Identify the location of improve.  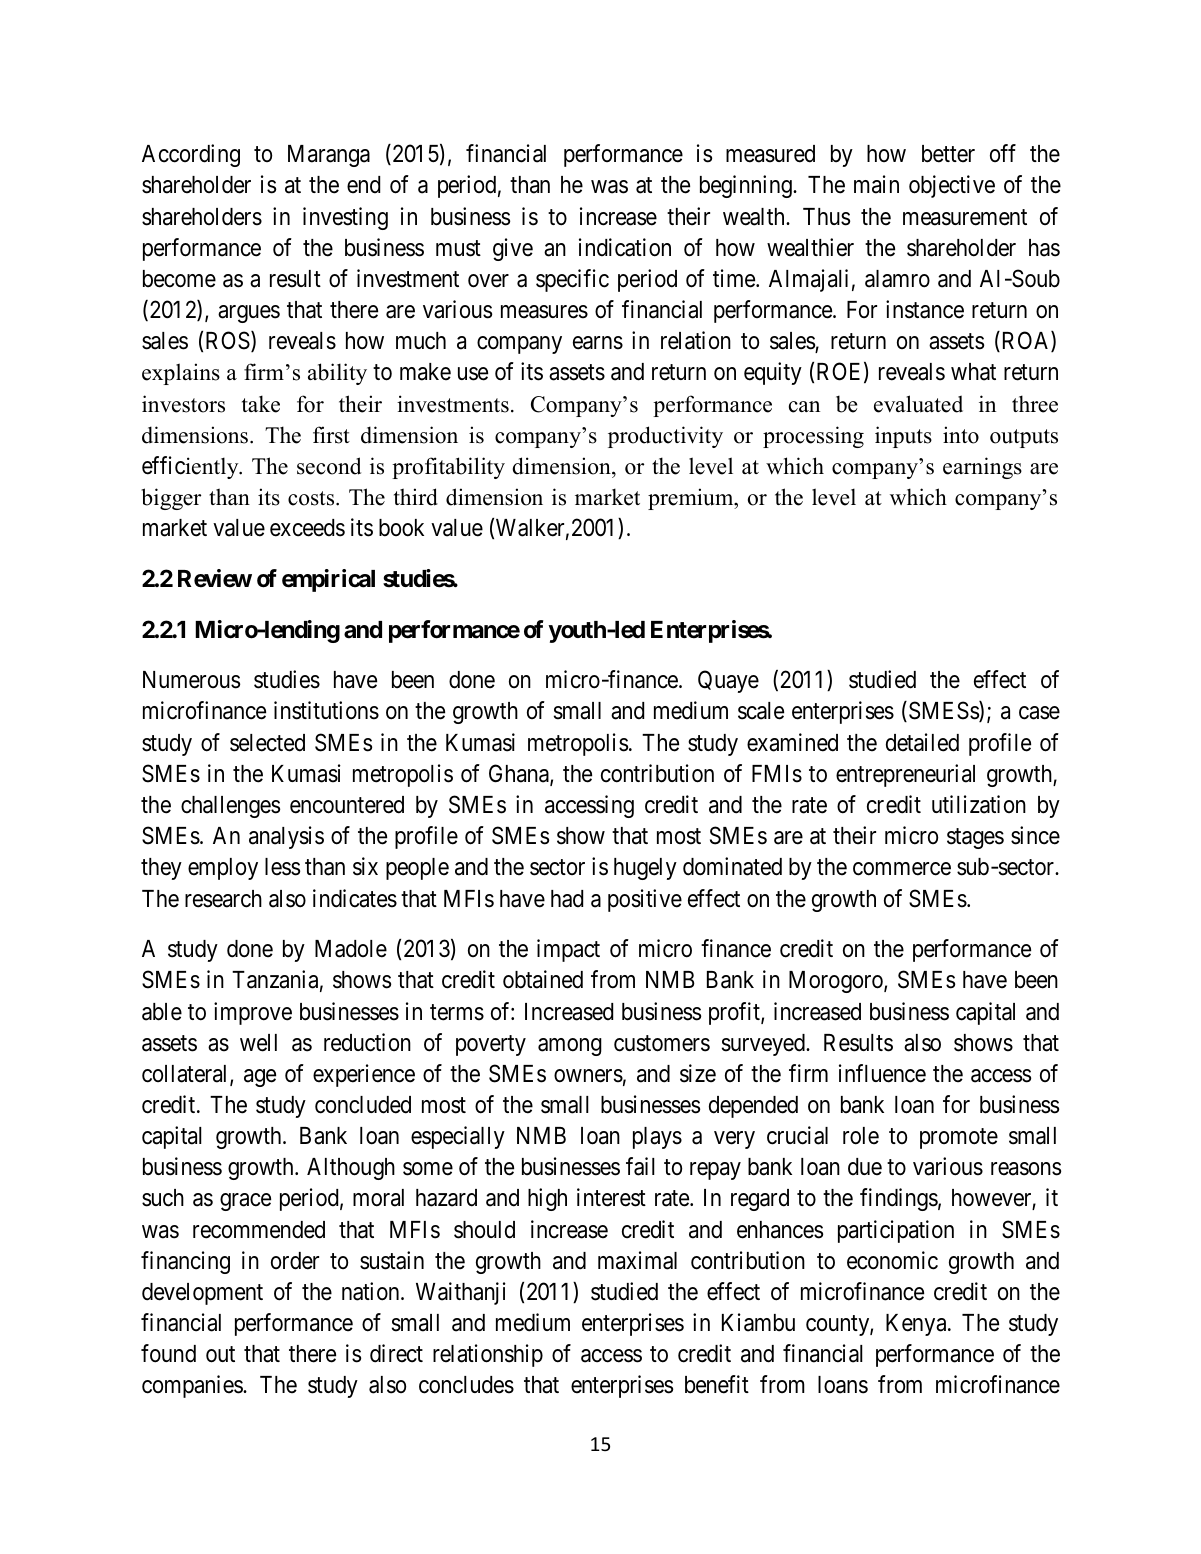
(253, 1013).
